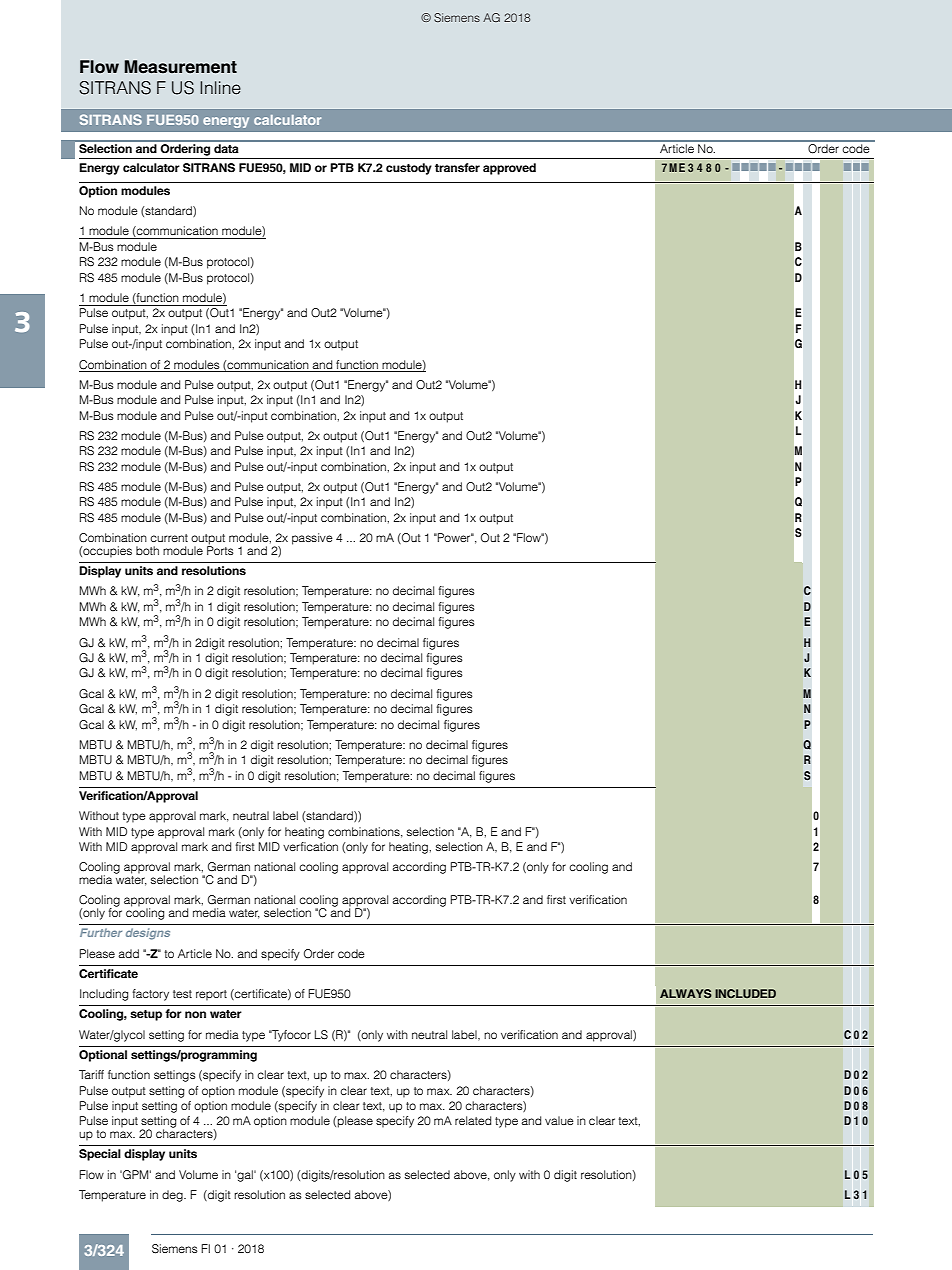  I want to click on INCLUDED, so click(745, 993).
